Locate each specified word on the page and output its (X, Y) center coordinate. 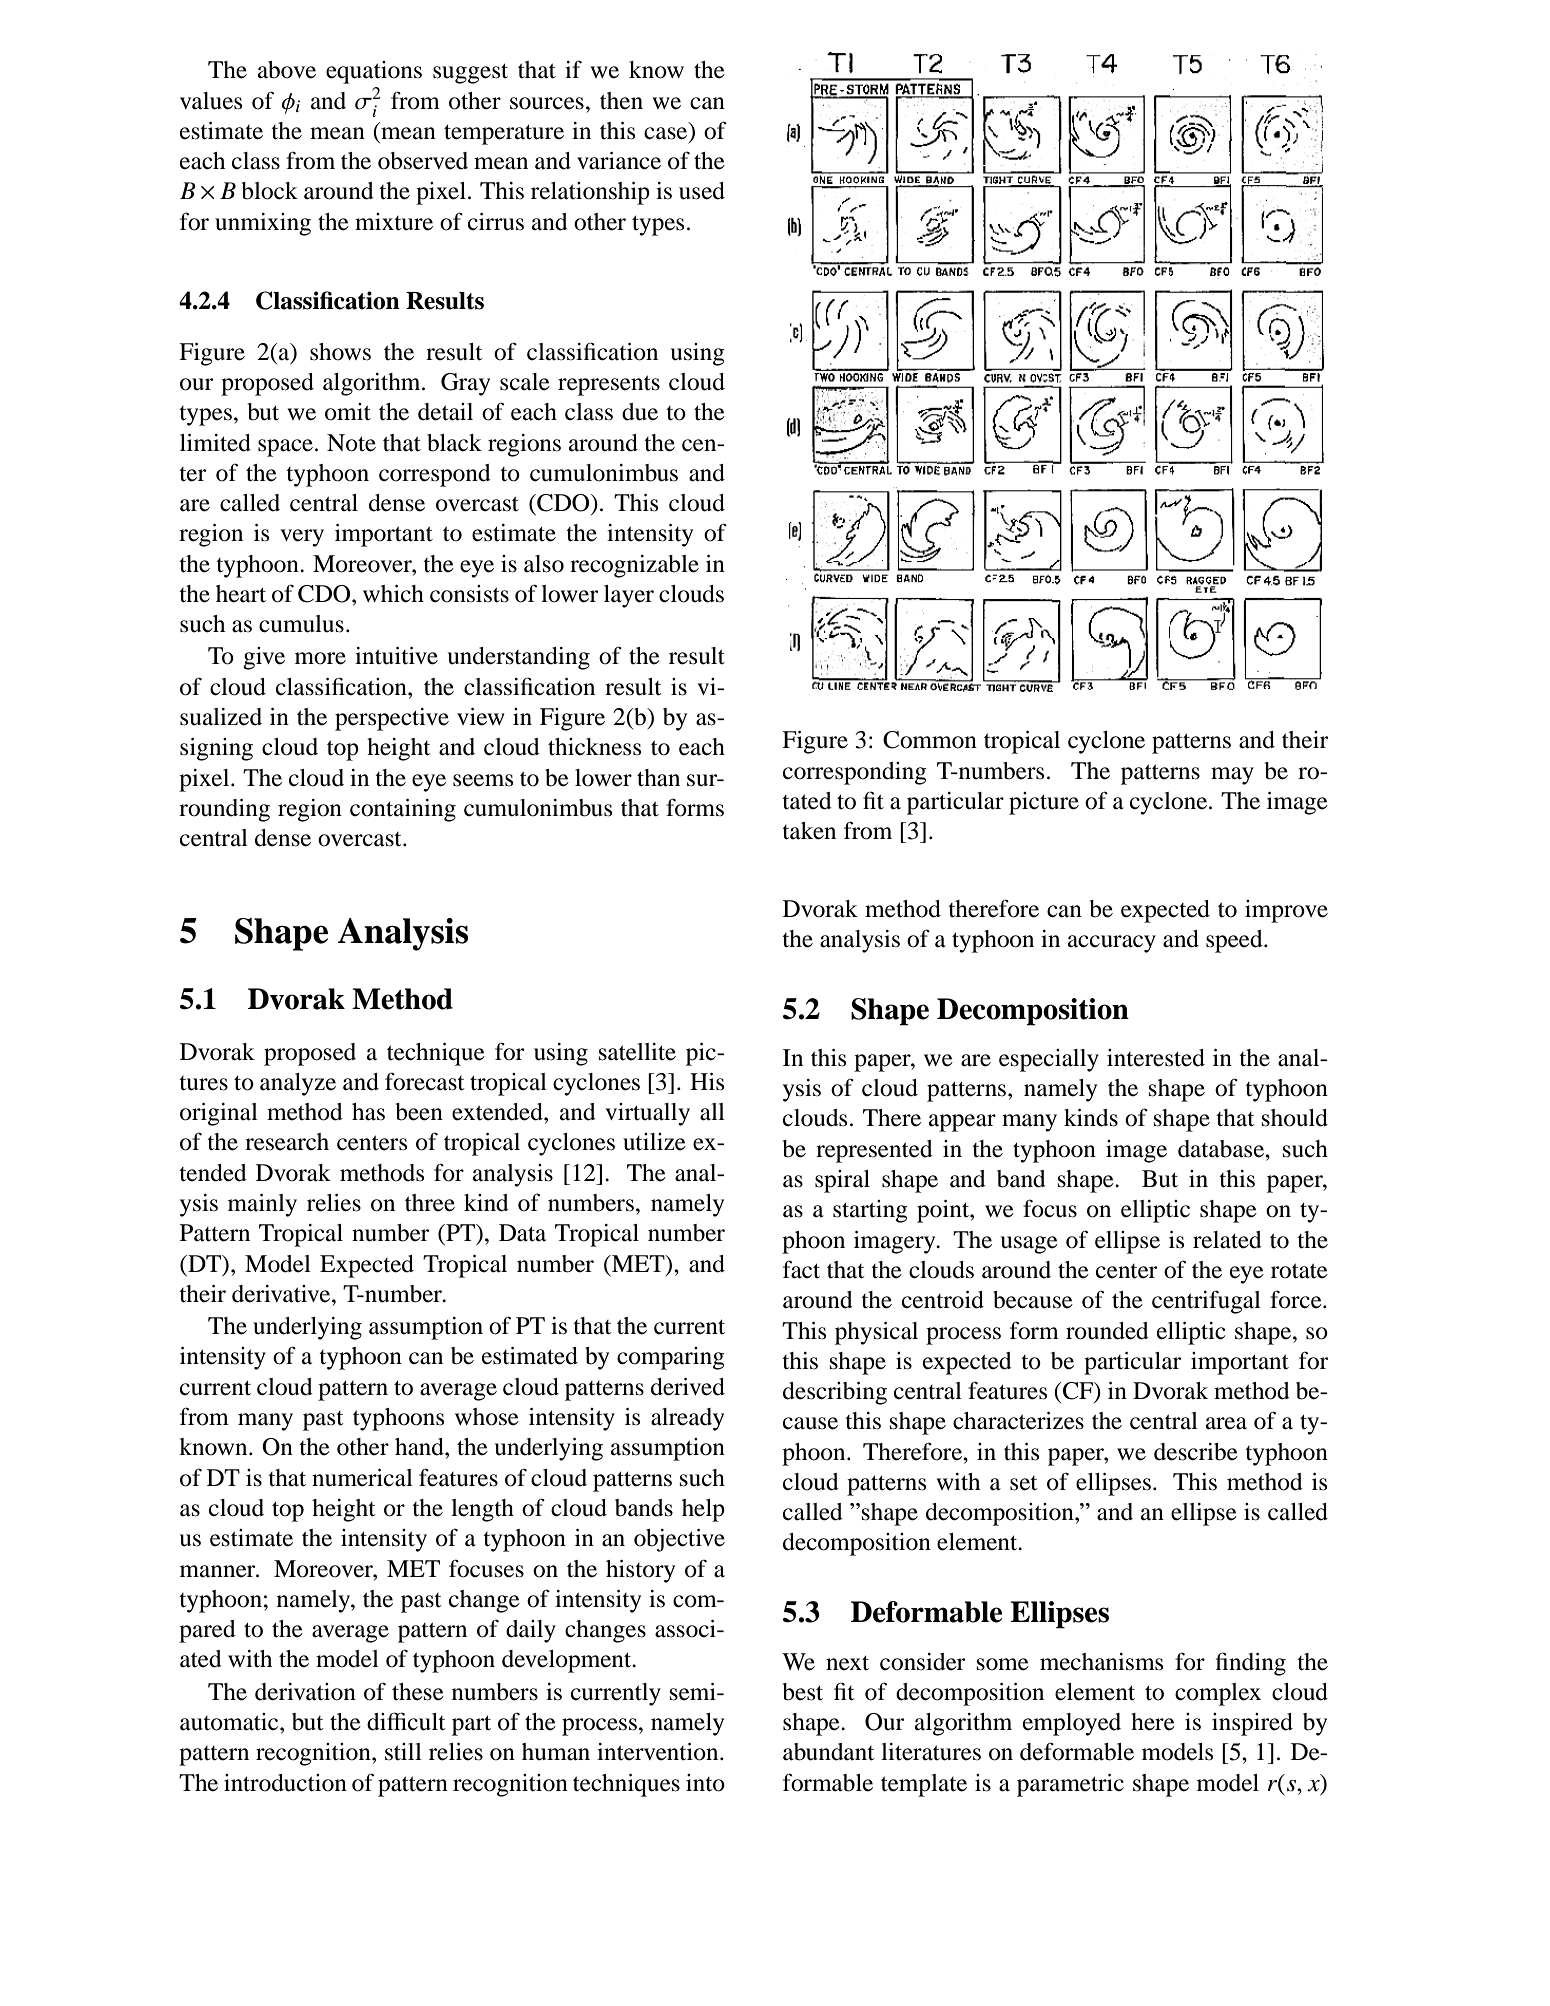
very (302, 538)
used (702, 191)
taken (809, 831)
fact (801, 1269)
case (667, 134)
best (803, 1692)
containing (403, 810)
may (1232, 776)
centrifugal (1206, 1302)
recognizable (634, 566)
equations (374, 72)
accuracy (1112, 944)
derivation (305, 1692)
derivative (282, 1294)
